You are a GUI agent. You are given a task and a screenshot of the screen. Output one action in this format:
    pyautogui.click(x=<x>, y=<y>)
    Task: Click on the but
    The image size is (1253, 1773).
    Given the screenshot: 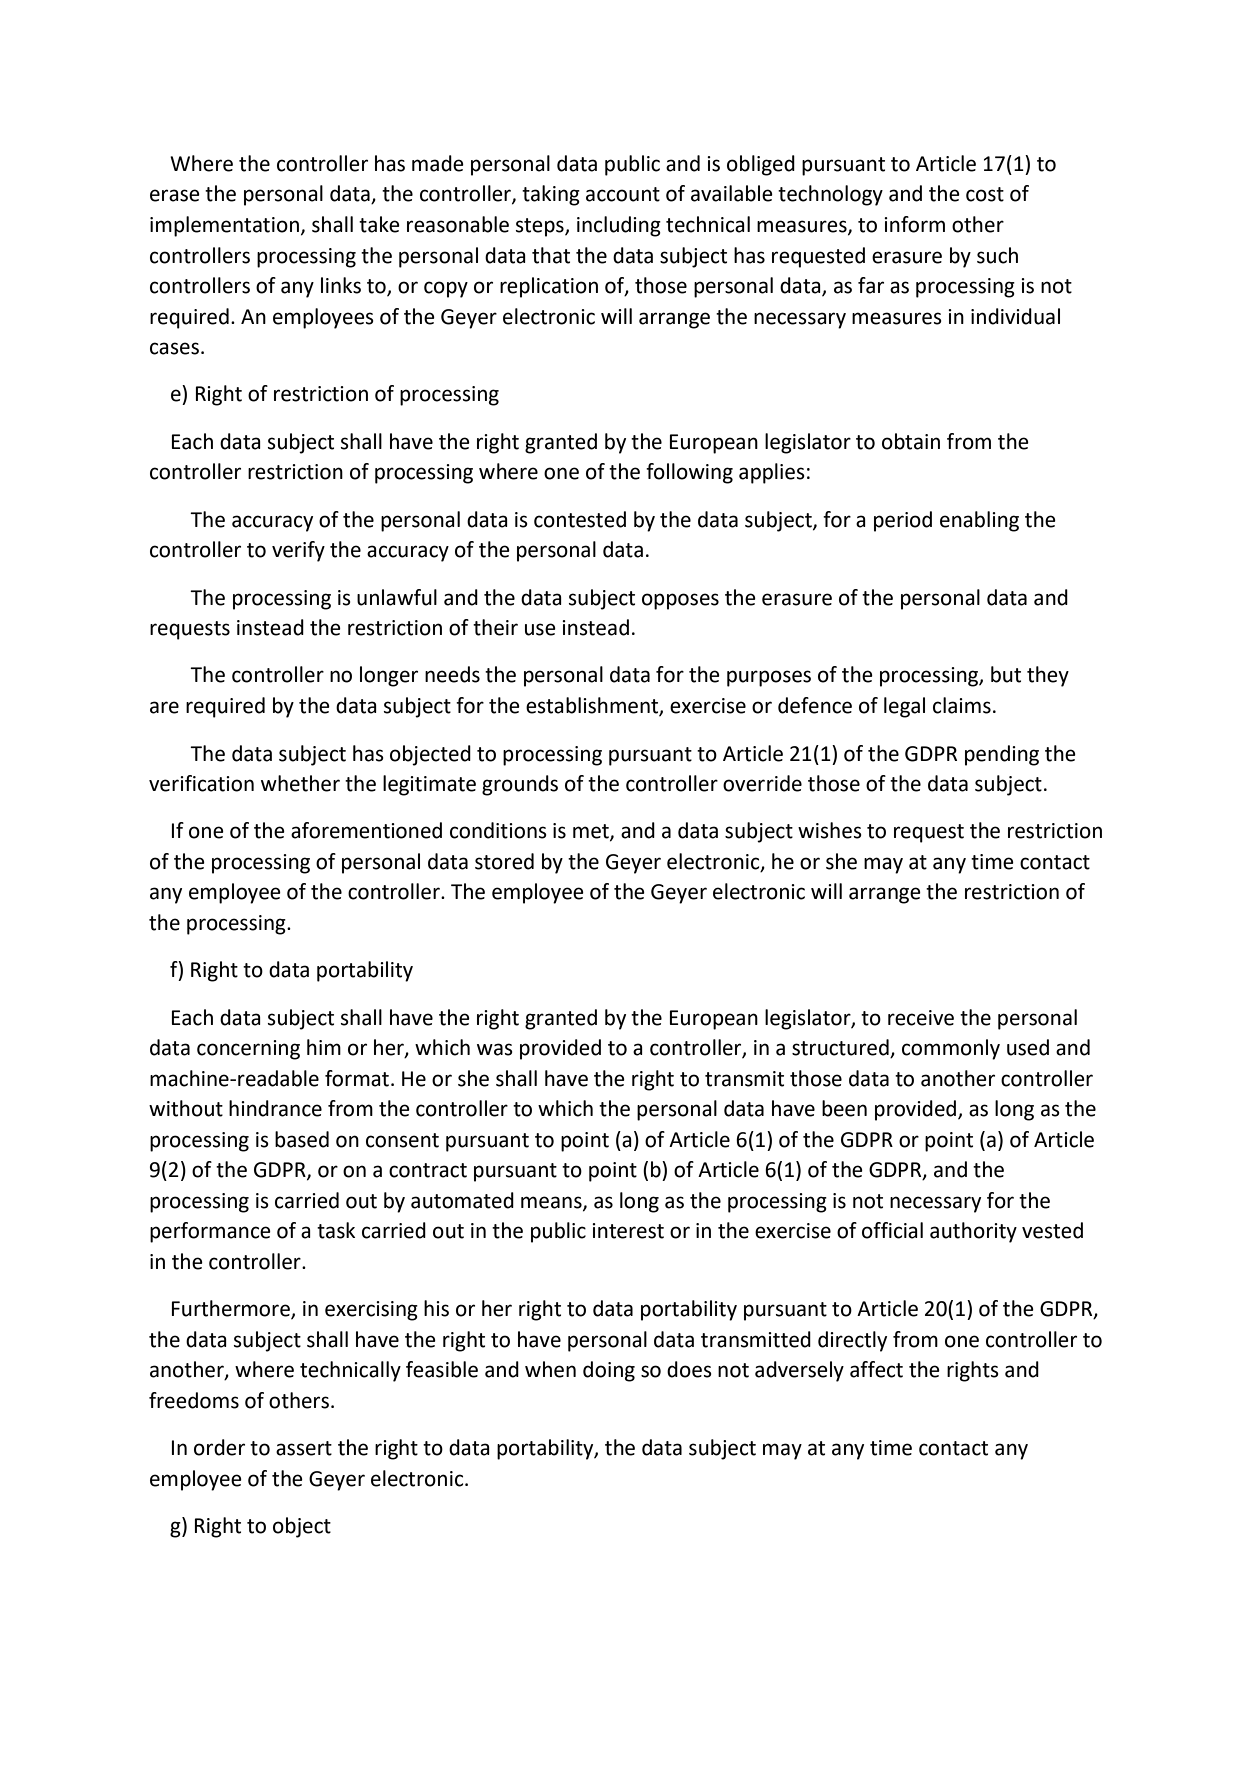 What is the action you would take?
    pyautogui.click(x=1006, y=674)
